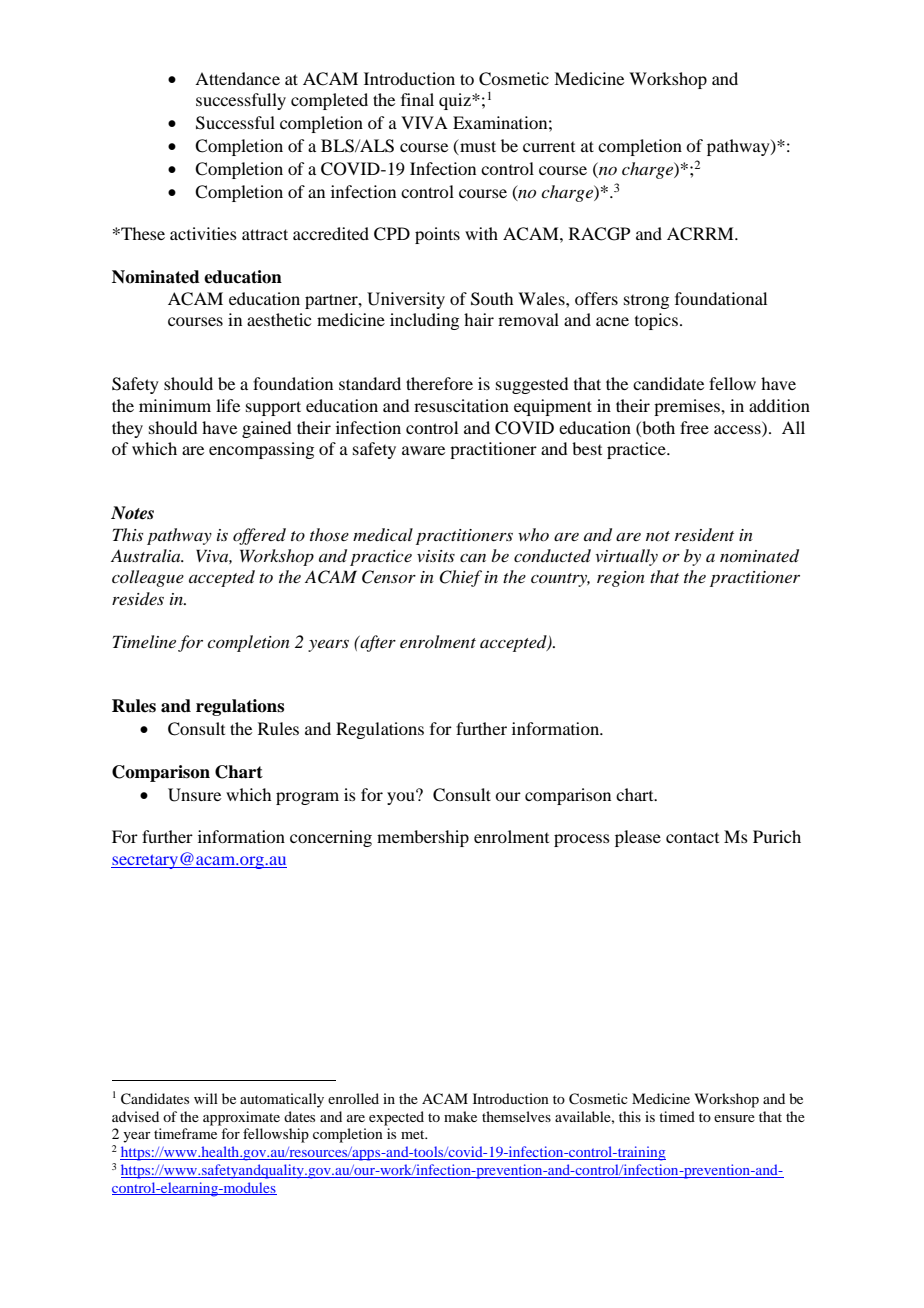 This page has height=1308, width=924. What do you see at coordinates (206, 1098) in the page?
I see `will` at bounding box center [206, 1098].
